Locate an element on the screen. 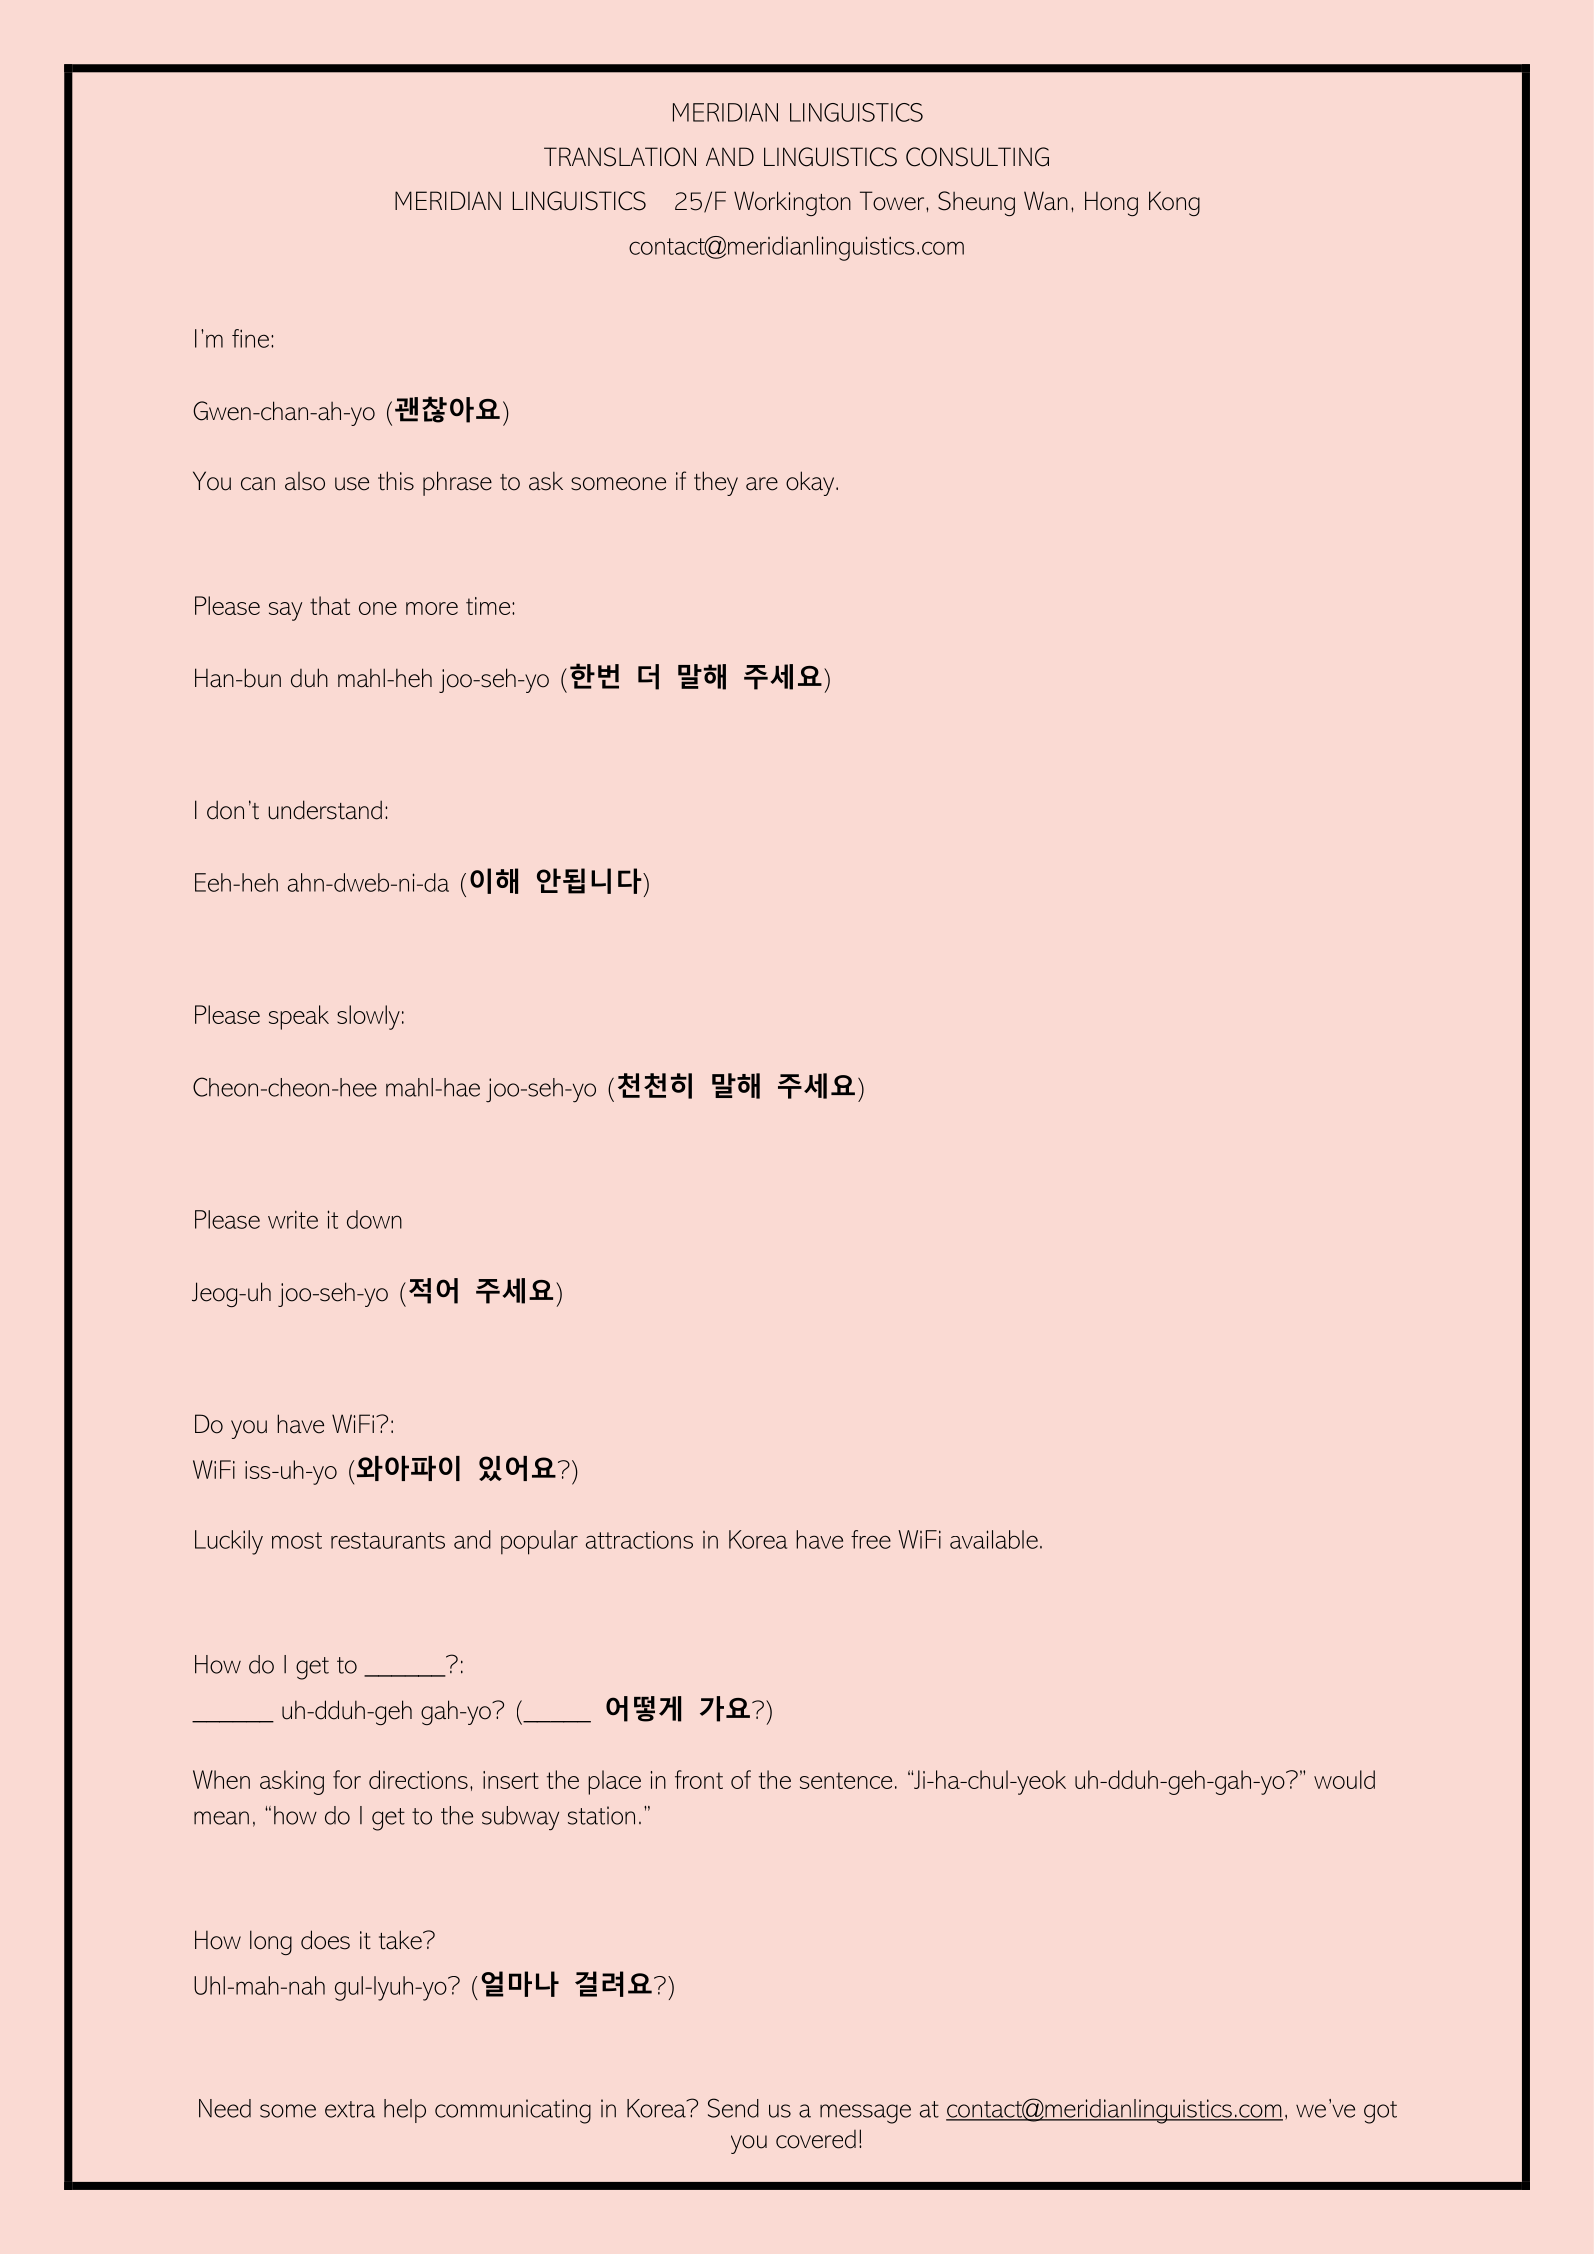 This screenshot has height=2254, width=1594. Workington is located at coordinates (792, 203).
